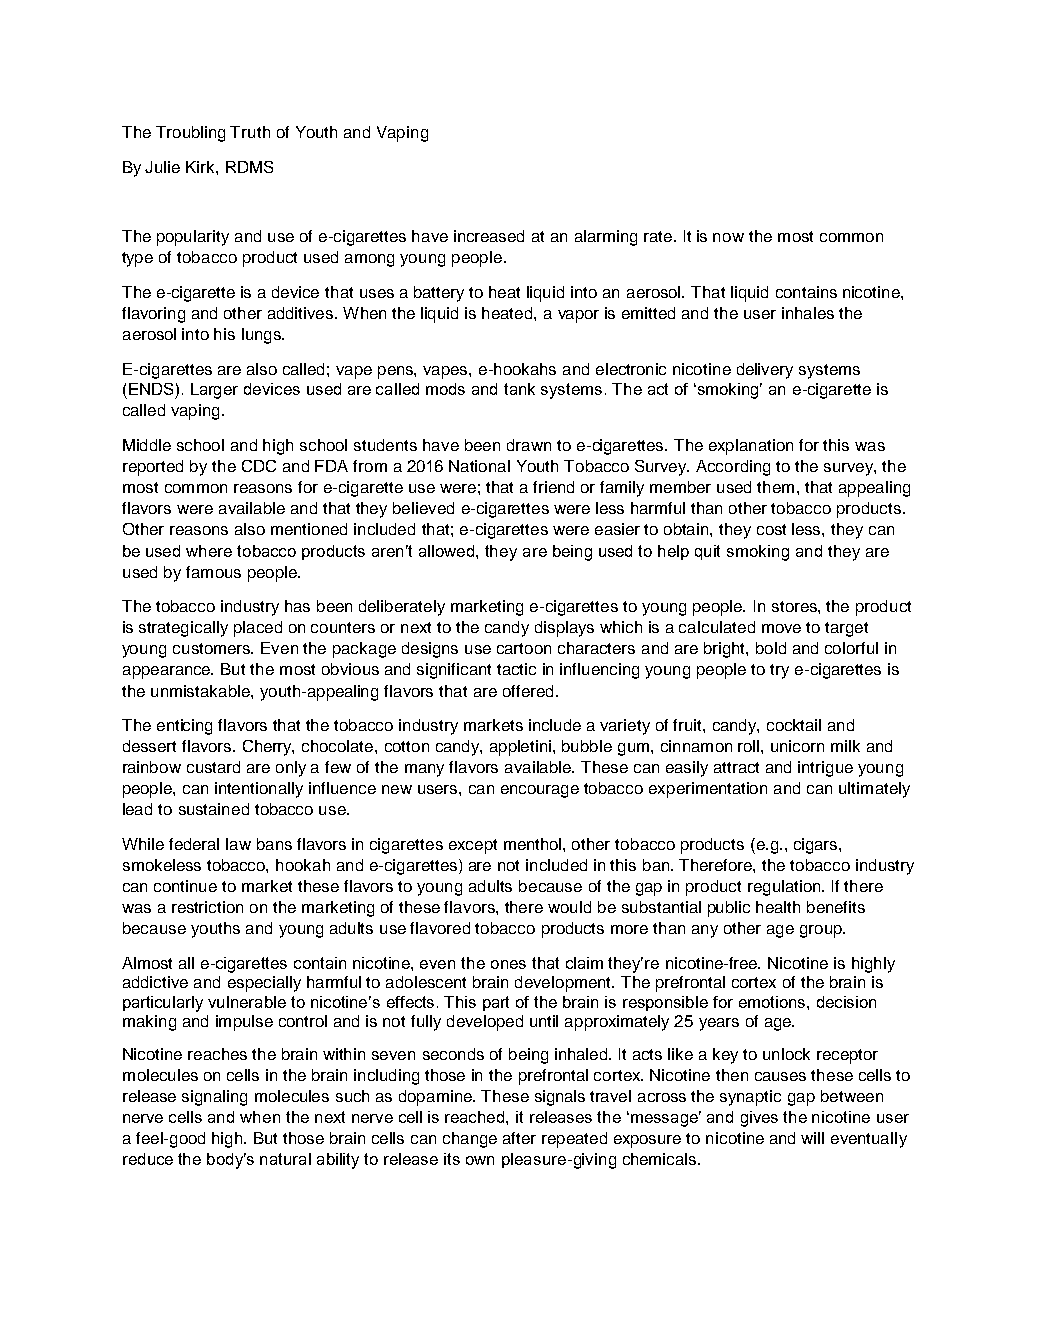 The height and width of the document is (1344, 1038). What do you see at coordinates (540, 791) in the document?
I see `encourage` at bounding box center [540, 791].
